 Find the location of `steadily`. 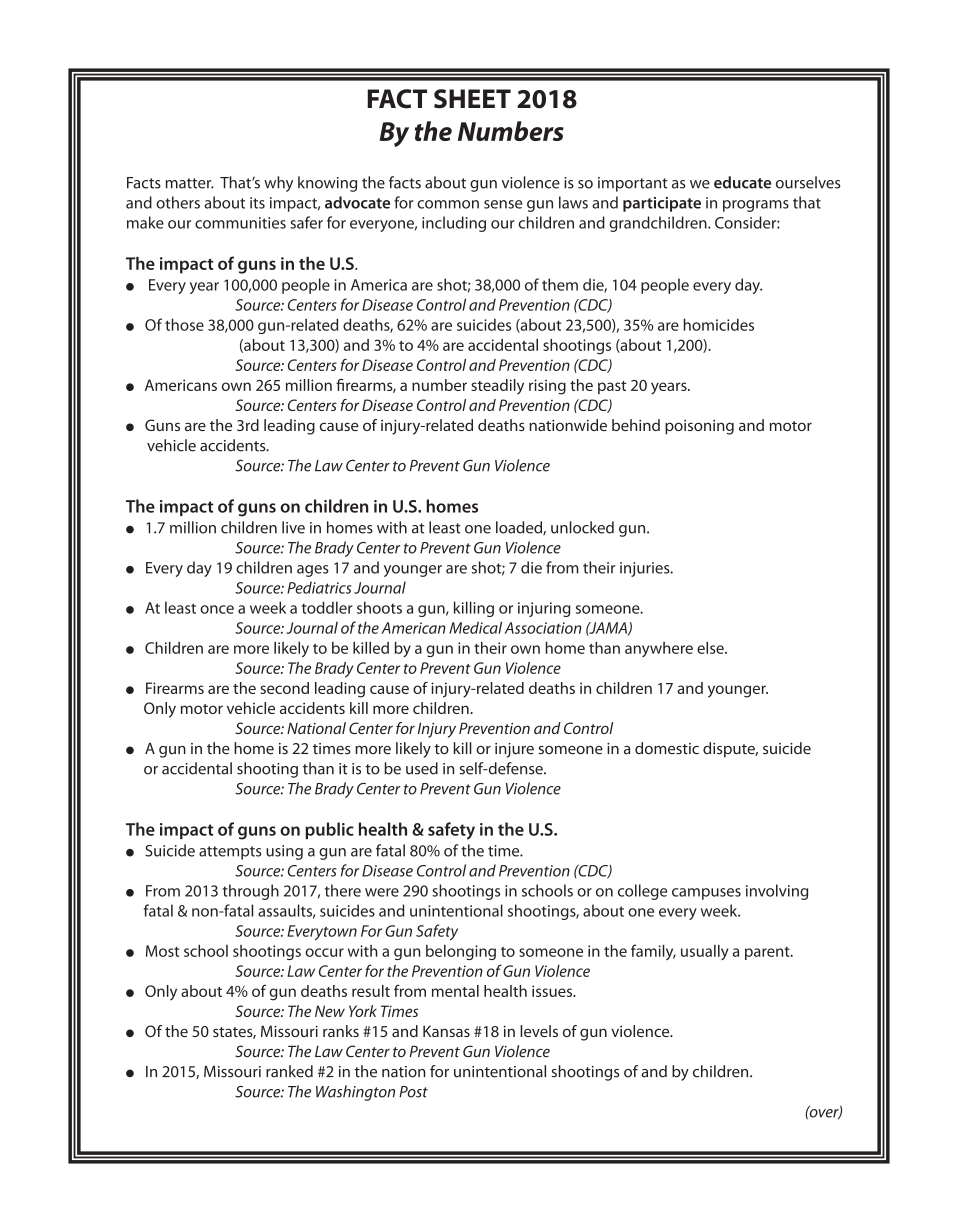

steadily is located at coordinates (497, 387).
